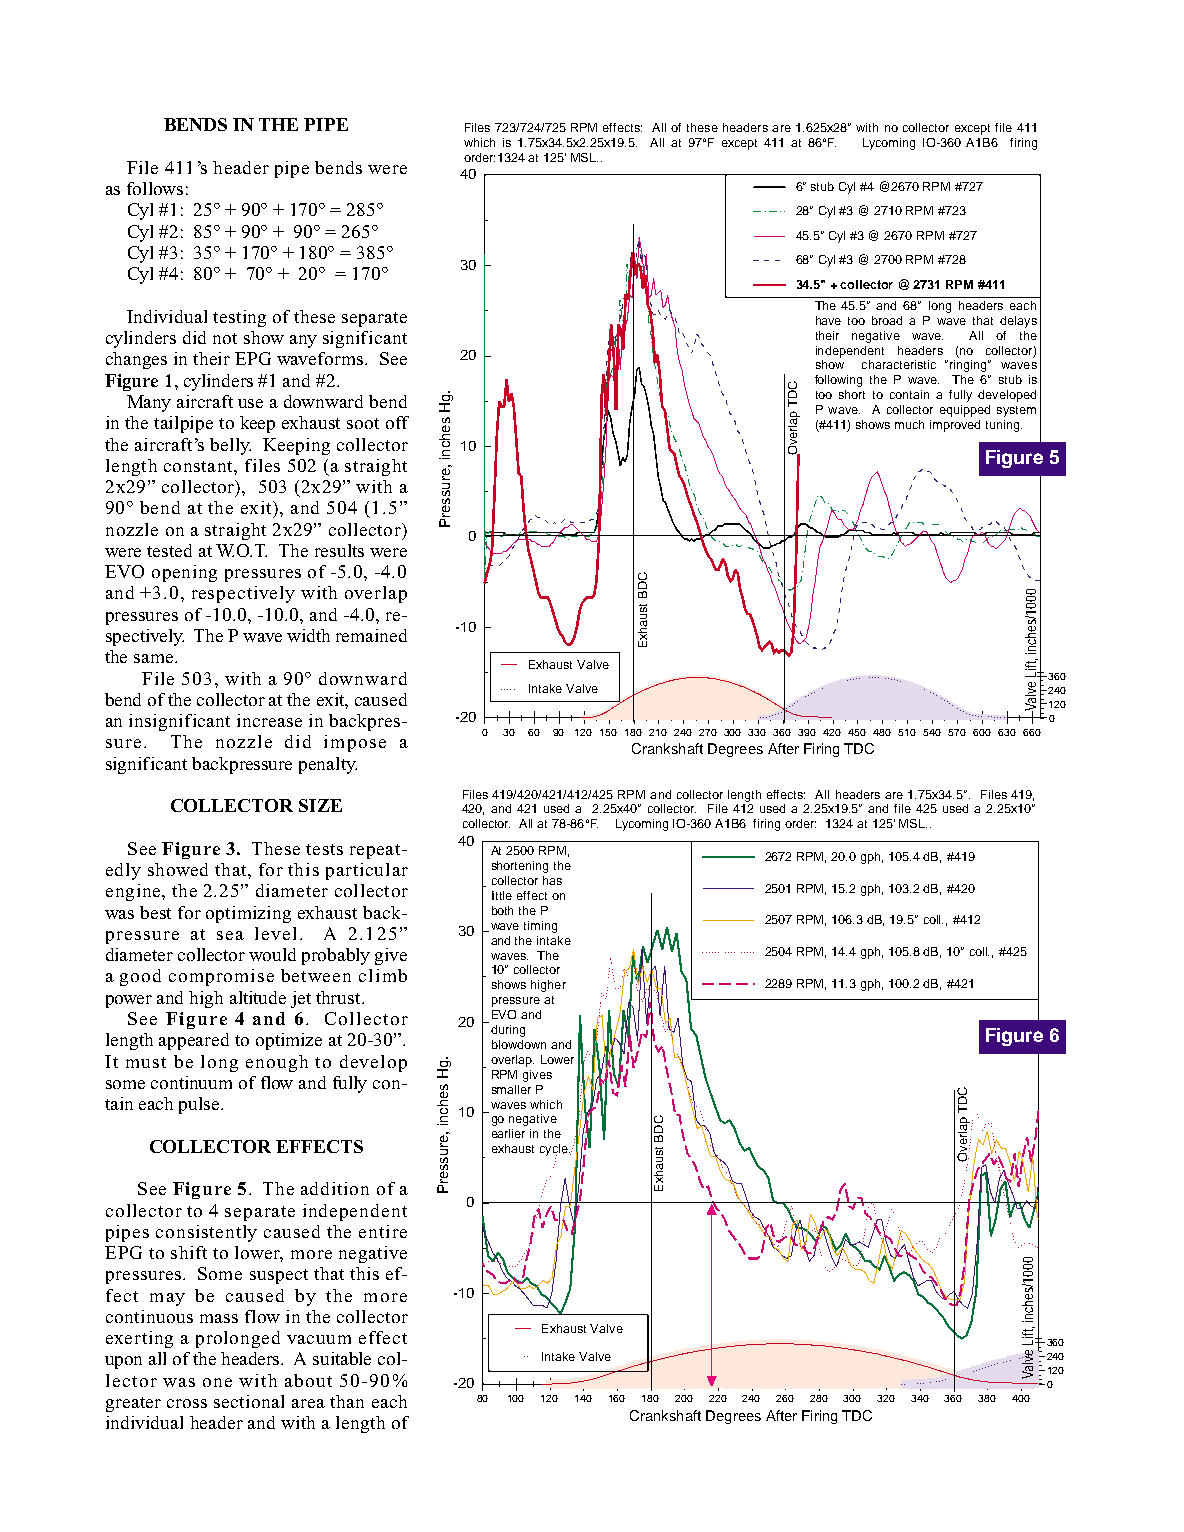 The height and width of the screenshot is (1532, 1184). Describe the element at coordinates (909, 424) in the screenshot. I see `much` at that location.
